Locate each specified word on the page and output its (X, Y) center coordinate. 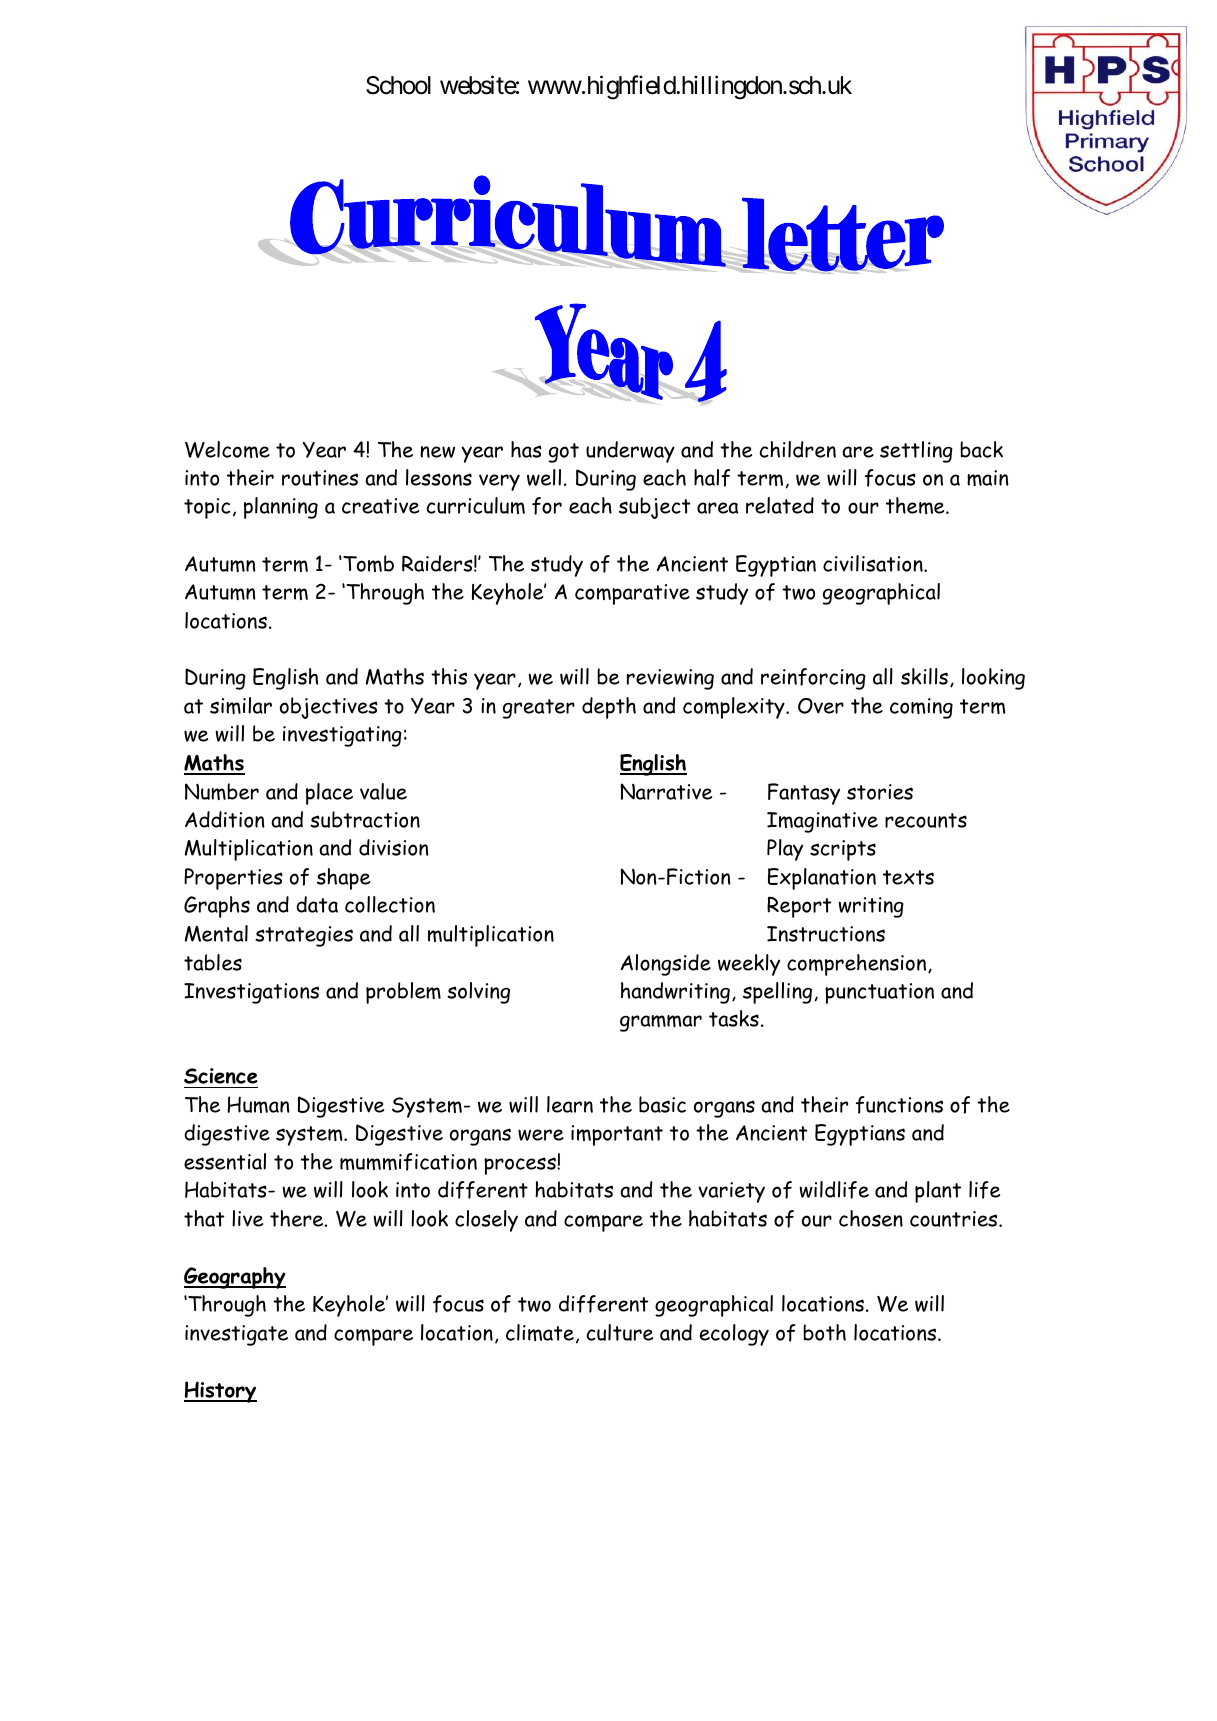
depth (609, 708)
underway (630, 452)
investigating (342, 736)
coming (921, 708)
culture (620, 1332)
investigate (236, 1335)
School (398, 85)
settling (916, 452)
